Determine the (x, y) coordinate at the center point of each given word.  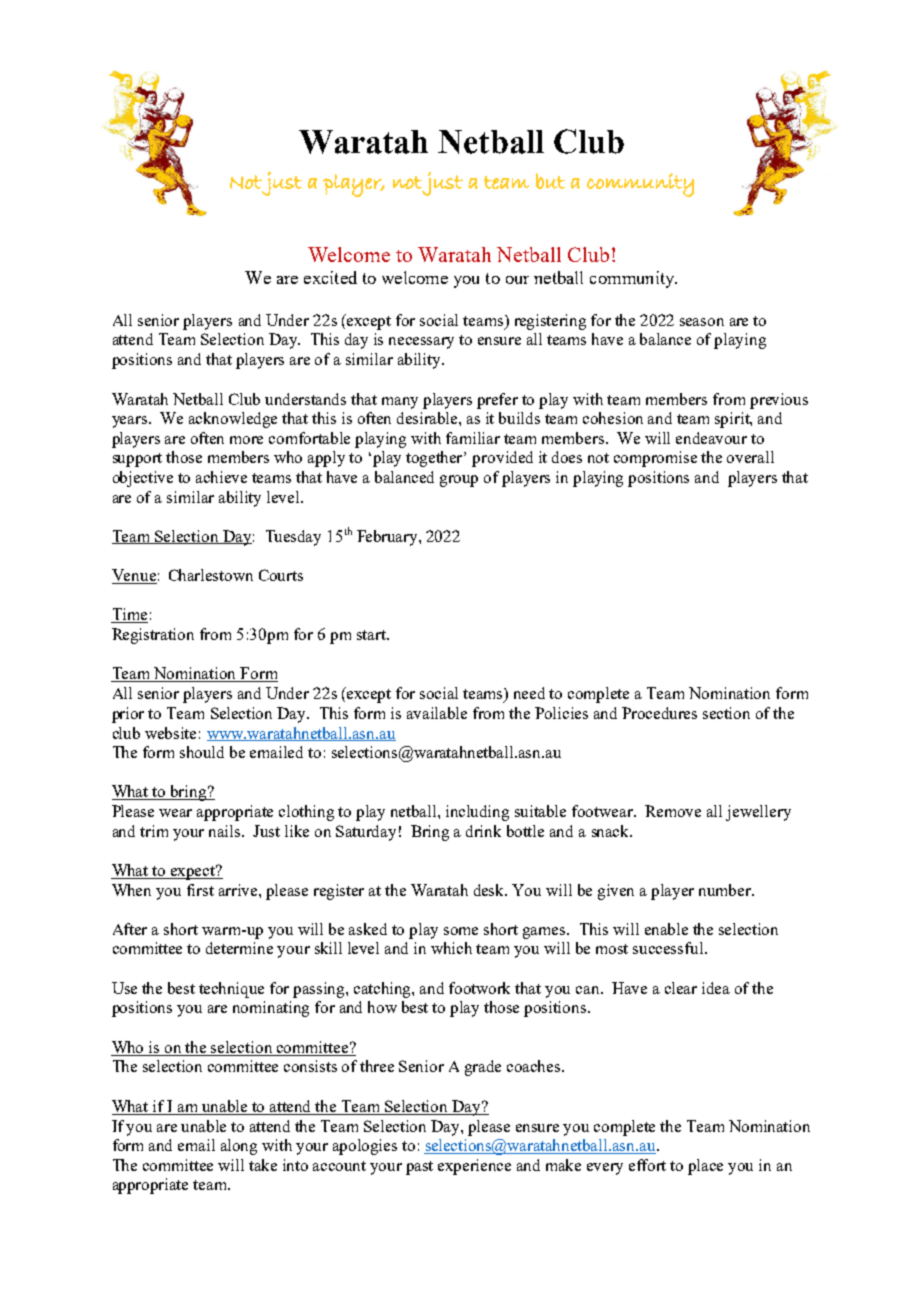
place (705, 1167)
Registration (153, 636)
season (702, 322)
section (726, 713)
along (239, 1147)
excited (330, 277)
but (550, 181)
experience (474, 1167)
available (437, 713)
